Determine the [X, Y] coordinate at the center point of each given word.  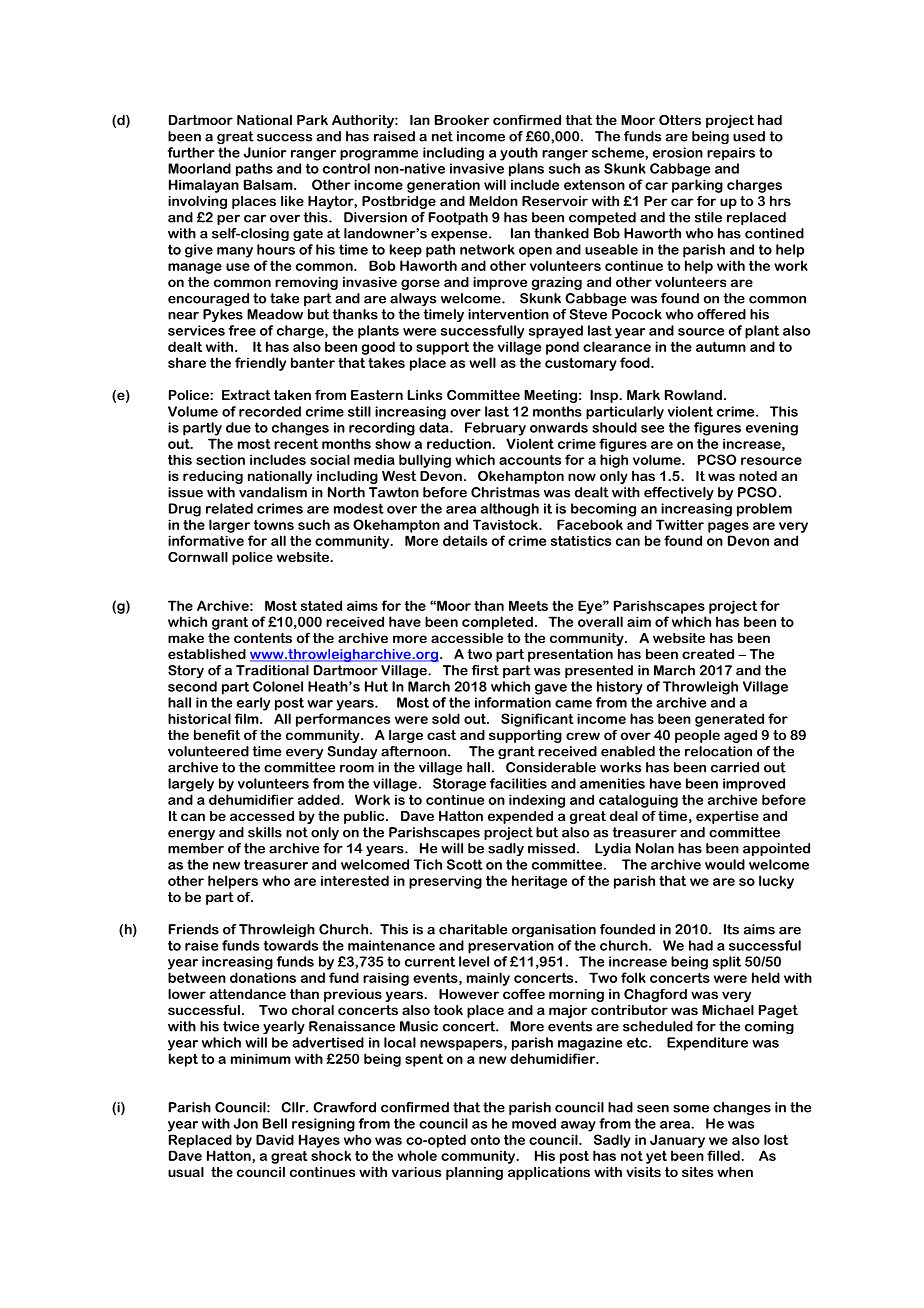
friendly [260, 364]
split [727, 963]
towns [274, 525]
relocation [718, 751]
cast [441, 735]
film [248, 718]
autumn [721, 347]
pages [728, 527]
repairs [731, 154]
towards [291, 945]
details [465, 540]
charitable [473, 929]
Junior [264, 152]
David [275, 1139]
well [482, 362]
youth [519, 154]
